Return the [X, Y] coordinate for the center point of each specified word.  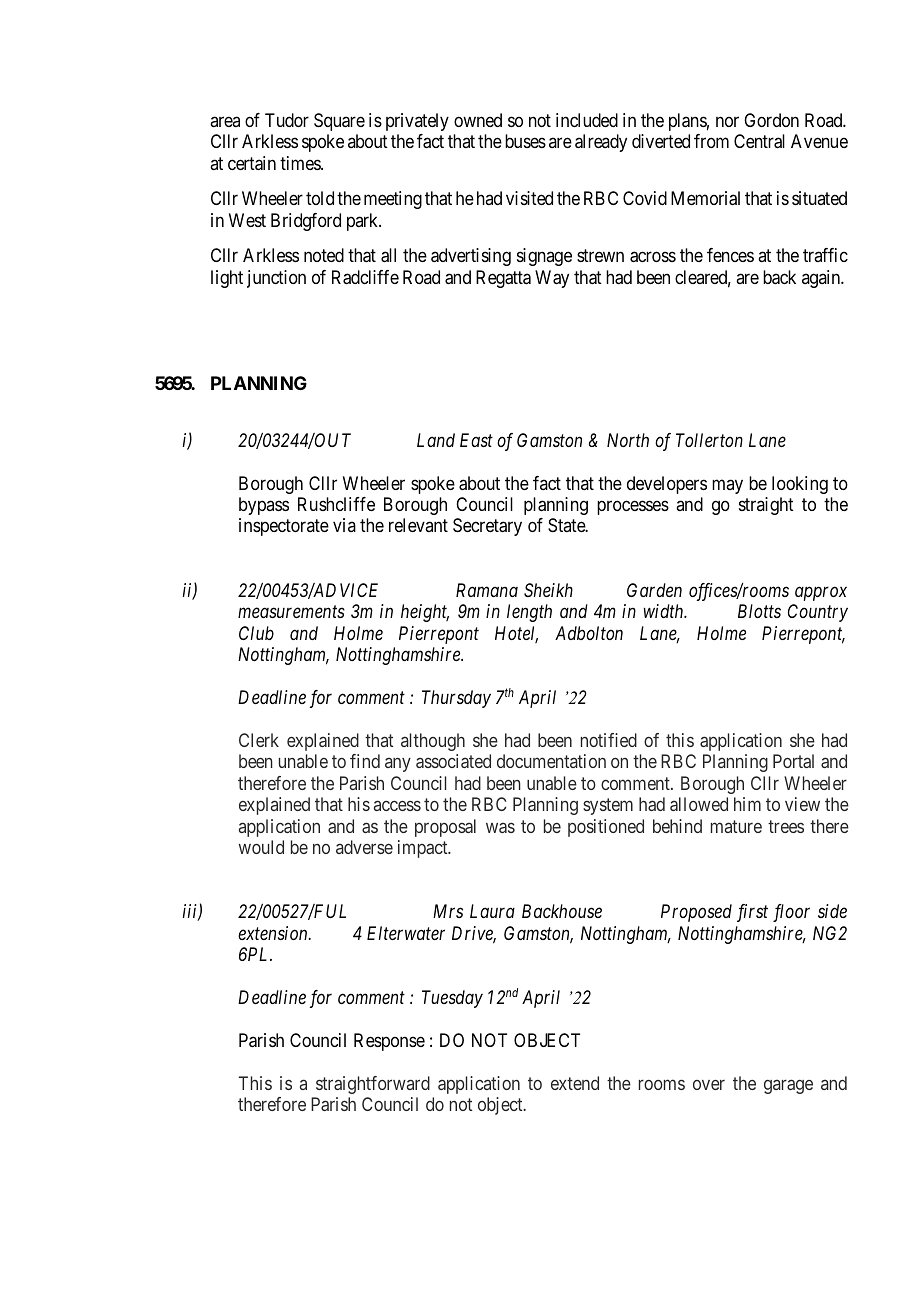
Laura [492, 911]
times [301, 163]
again [822, 279]
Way [552, 279]
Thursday [456, 699]
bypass [264, 506]
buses [525, 141]
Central [759, 141]
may [727, 486]
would [261, 847]
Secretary [487, 527]
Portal [793, 761]
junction [276, 279]
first [752, 913]
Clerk [259, 740]
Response [389, 1042]
